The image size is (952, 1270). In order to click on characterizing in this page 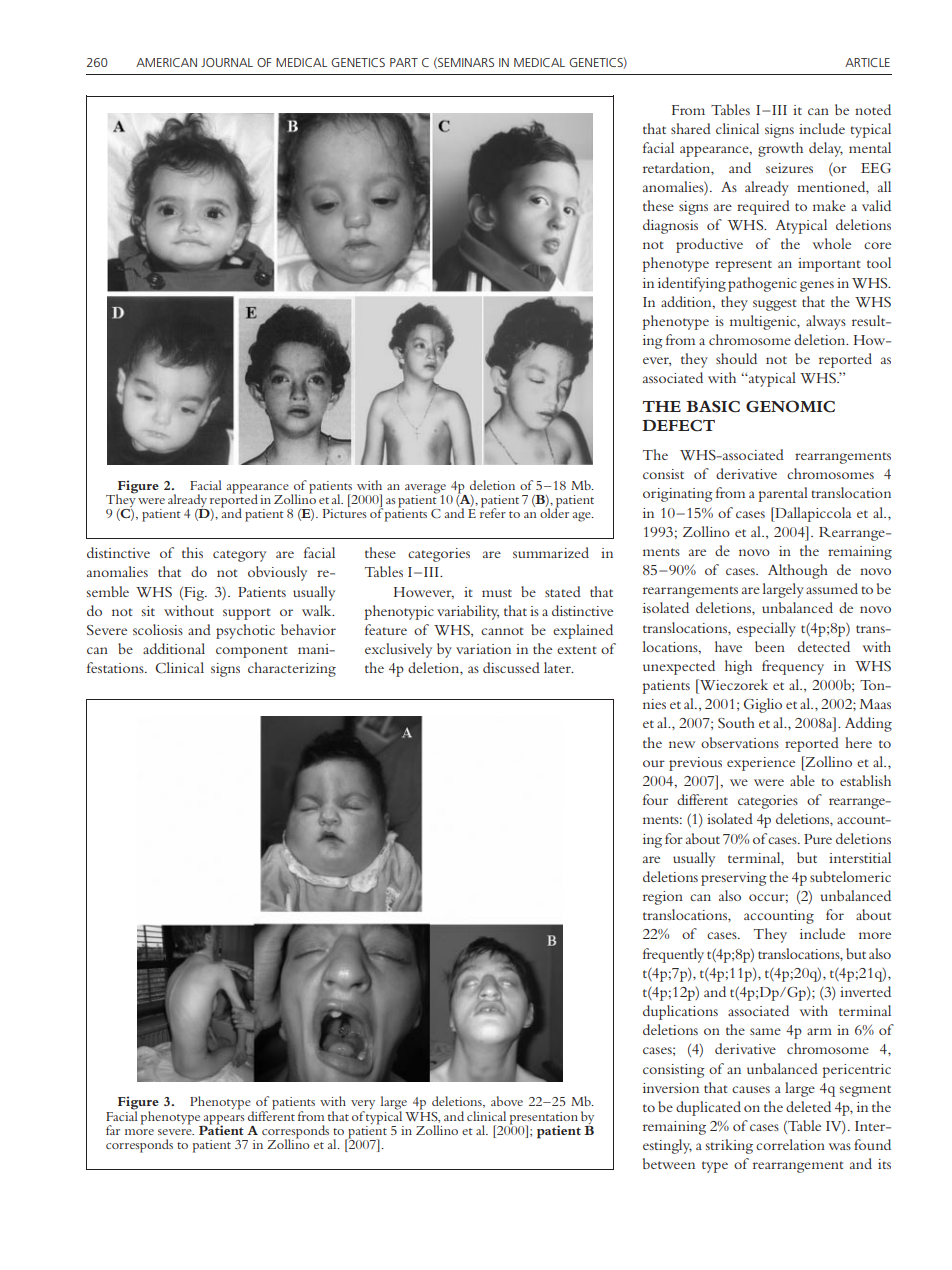, I will do `click(292, 669)`.
